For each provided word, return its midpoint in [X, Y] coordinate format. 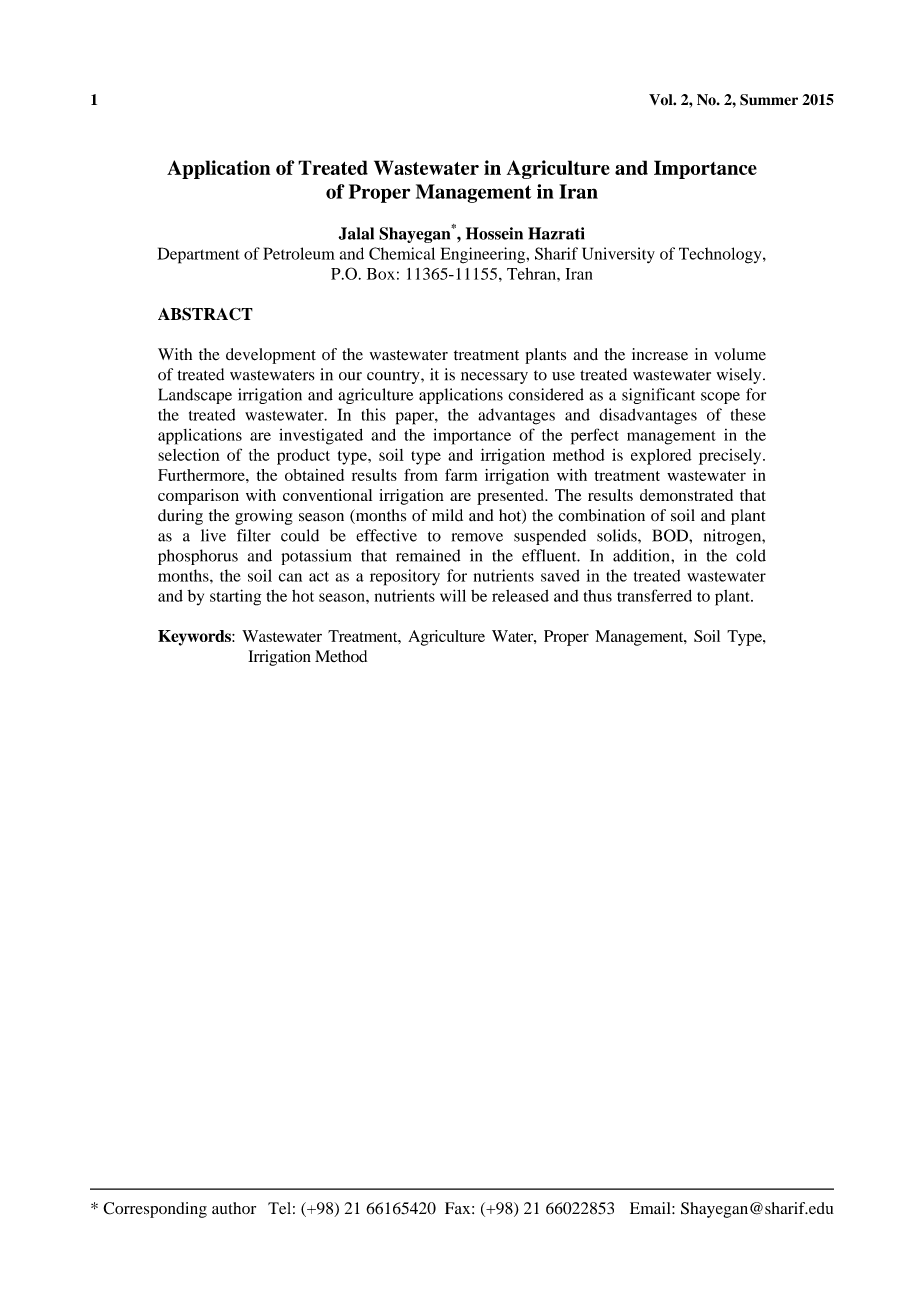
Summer [769, 100]
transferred [654, 595]
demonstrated [686, 495]
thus [597, 596]
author [234, 1208]
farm [461, 474]
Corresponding [155, 1210]
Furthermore [202, 475]
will [453, 595]
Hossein [494, 233]
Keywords [195, 638]
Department [198, 255]
